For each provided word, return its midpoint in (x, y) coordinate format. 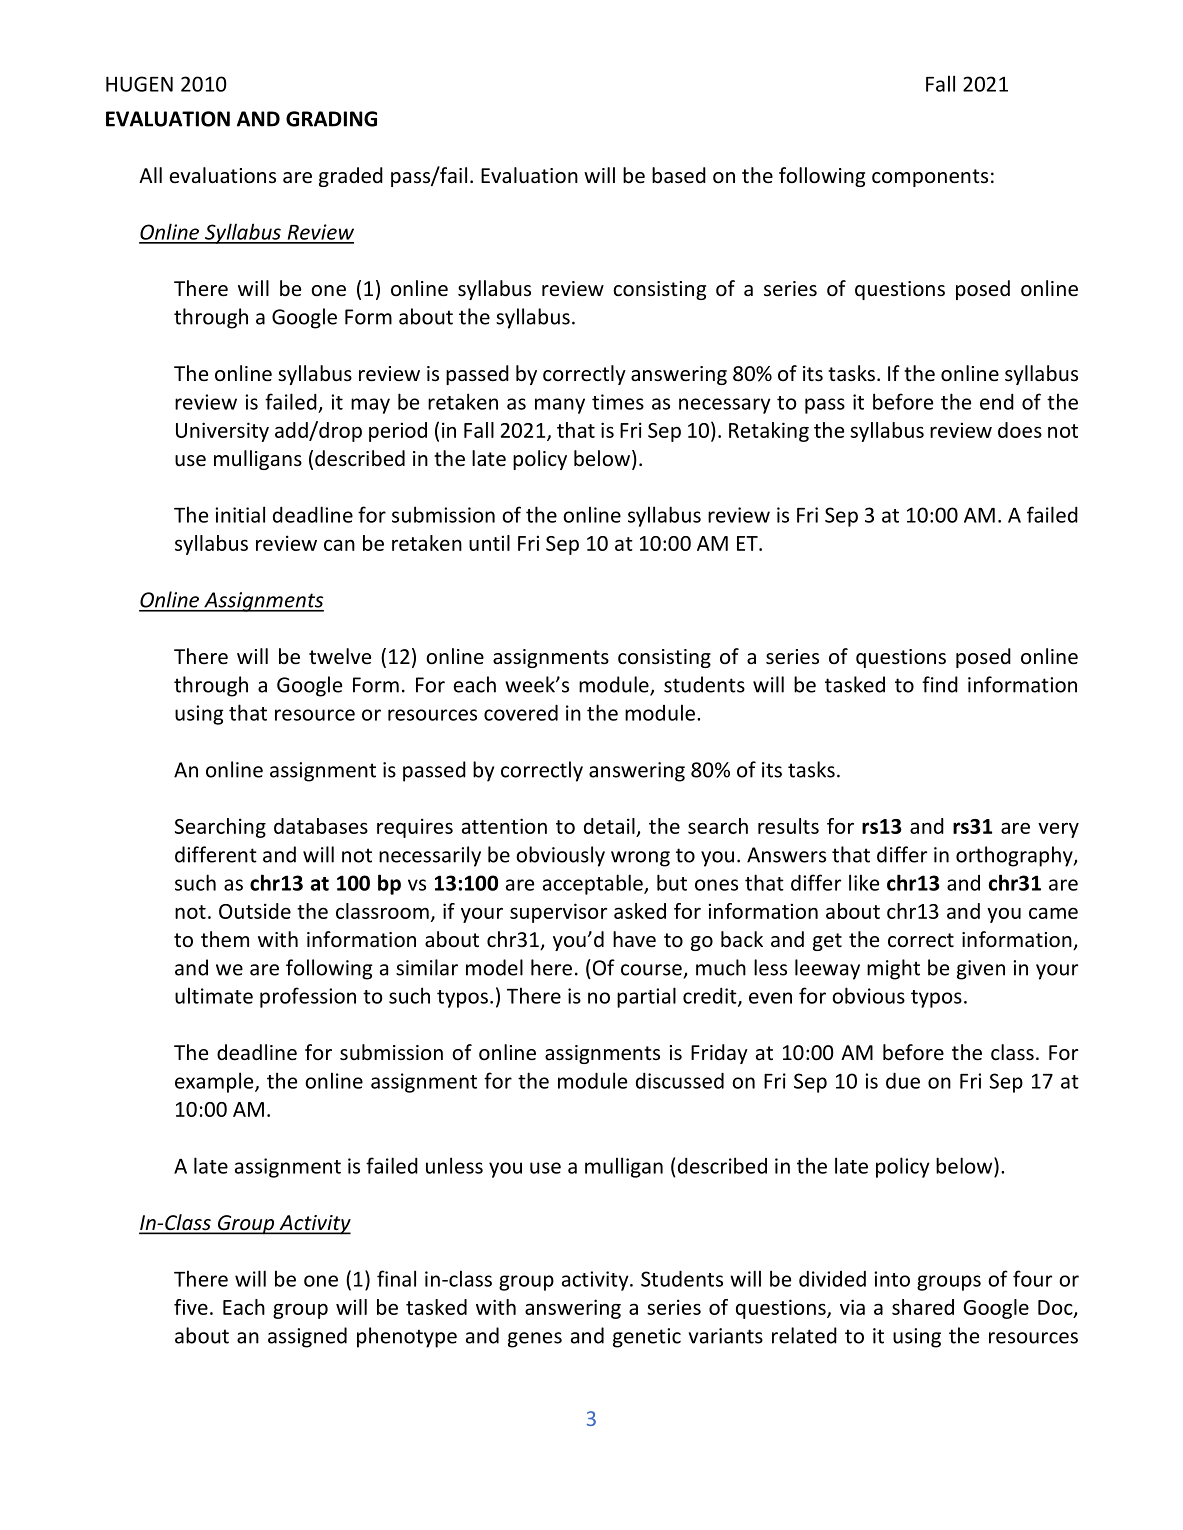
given (981, 970)
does (1020, 430)
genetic (647, 1338)
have (634, 939)
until (489, 543)
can (339, 545)
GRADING (331, 119)
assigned (307, 1337)
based (679, 175)
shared (923, 1307)
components (930, 178)
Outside (255, 911)
